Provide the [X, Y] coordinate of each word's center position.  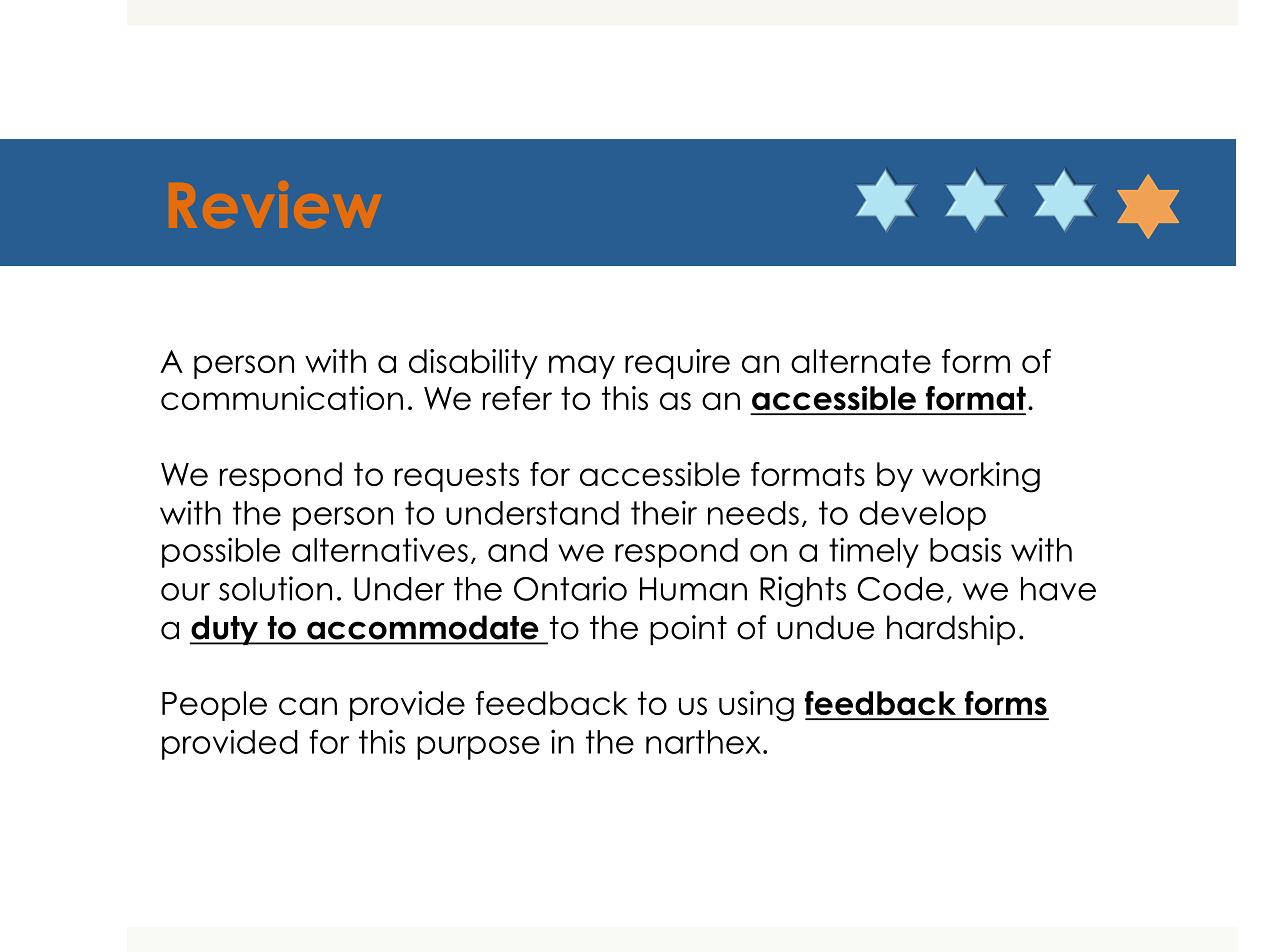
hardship [951, 630]
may [582, 367]
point [688, 630]
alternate [861, 361]
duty [224, 630]
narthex [703, 742]
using [756, 706]
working [981, 477]
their [664, 512]
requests [457, 477]
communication [282, 398]
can [308, 706]
